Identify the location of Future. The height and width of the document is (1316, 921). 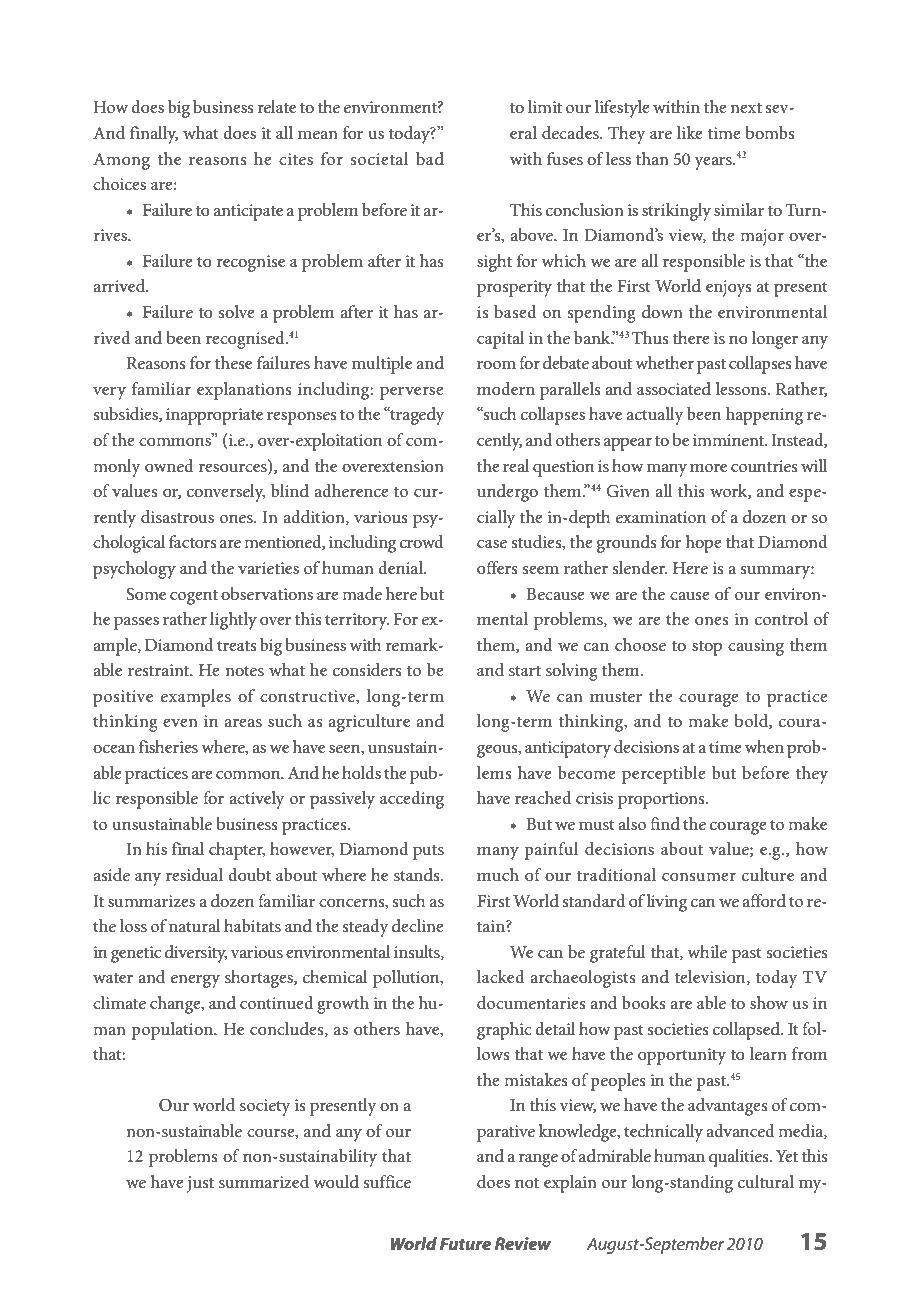
(465, 1243).
